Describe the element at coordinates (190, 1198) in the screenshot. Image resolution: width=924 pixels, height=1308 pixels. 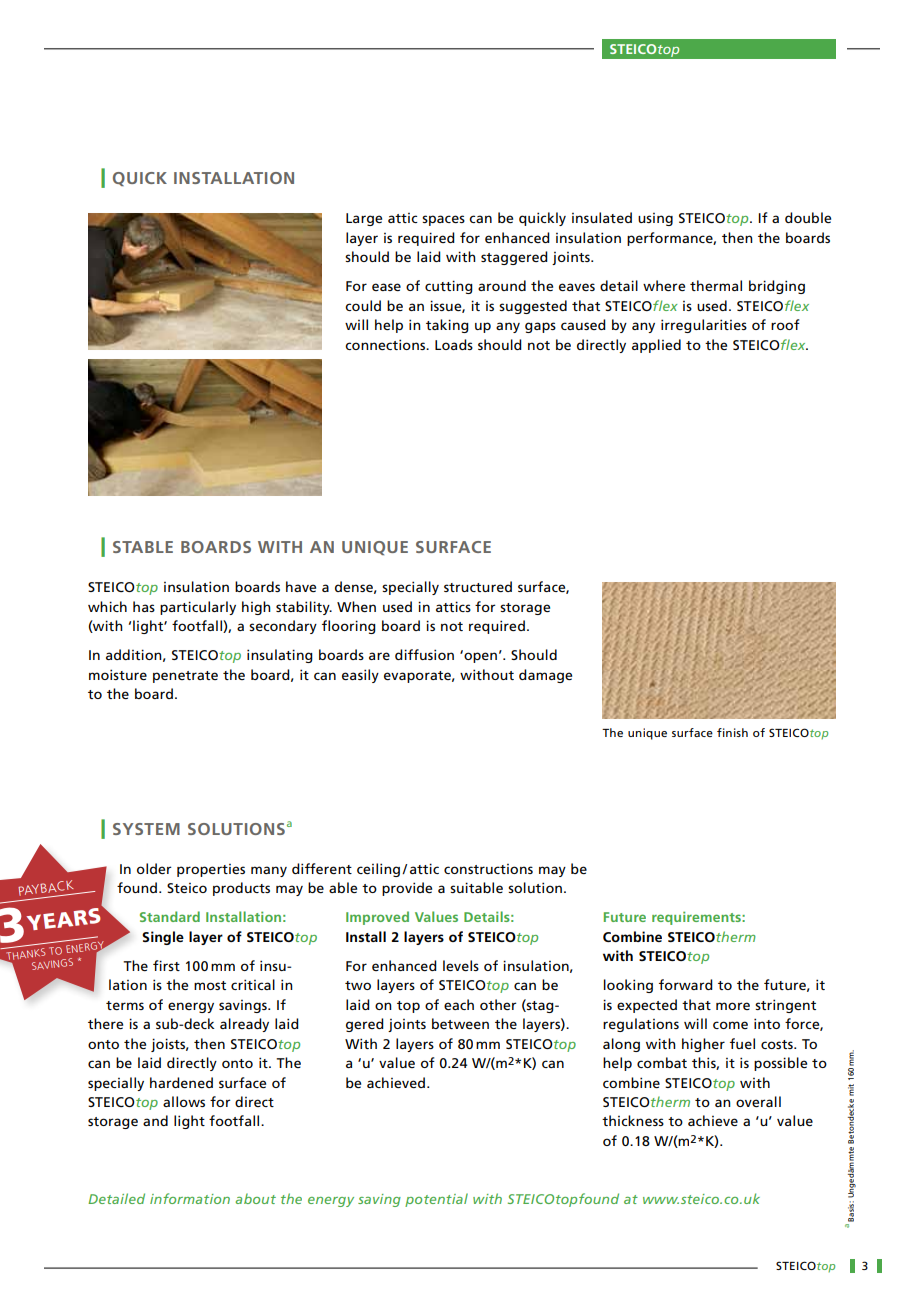
I see `information` at that location.
